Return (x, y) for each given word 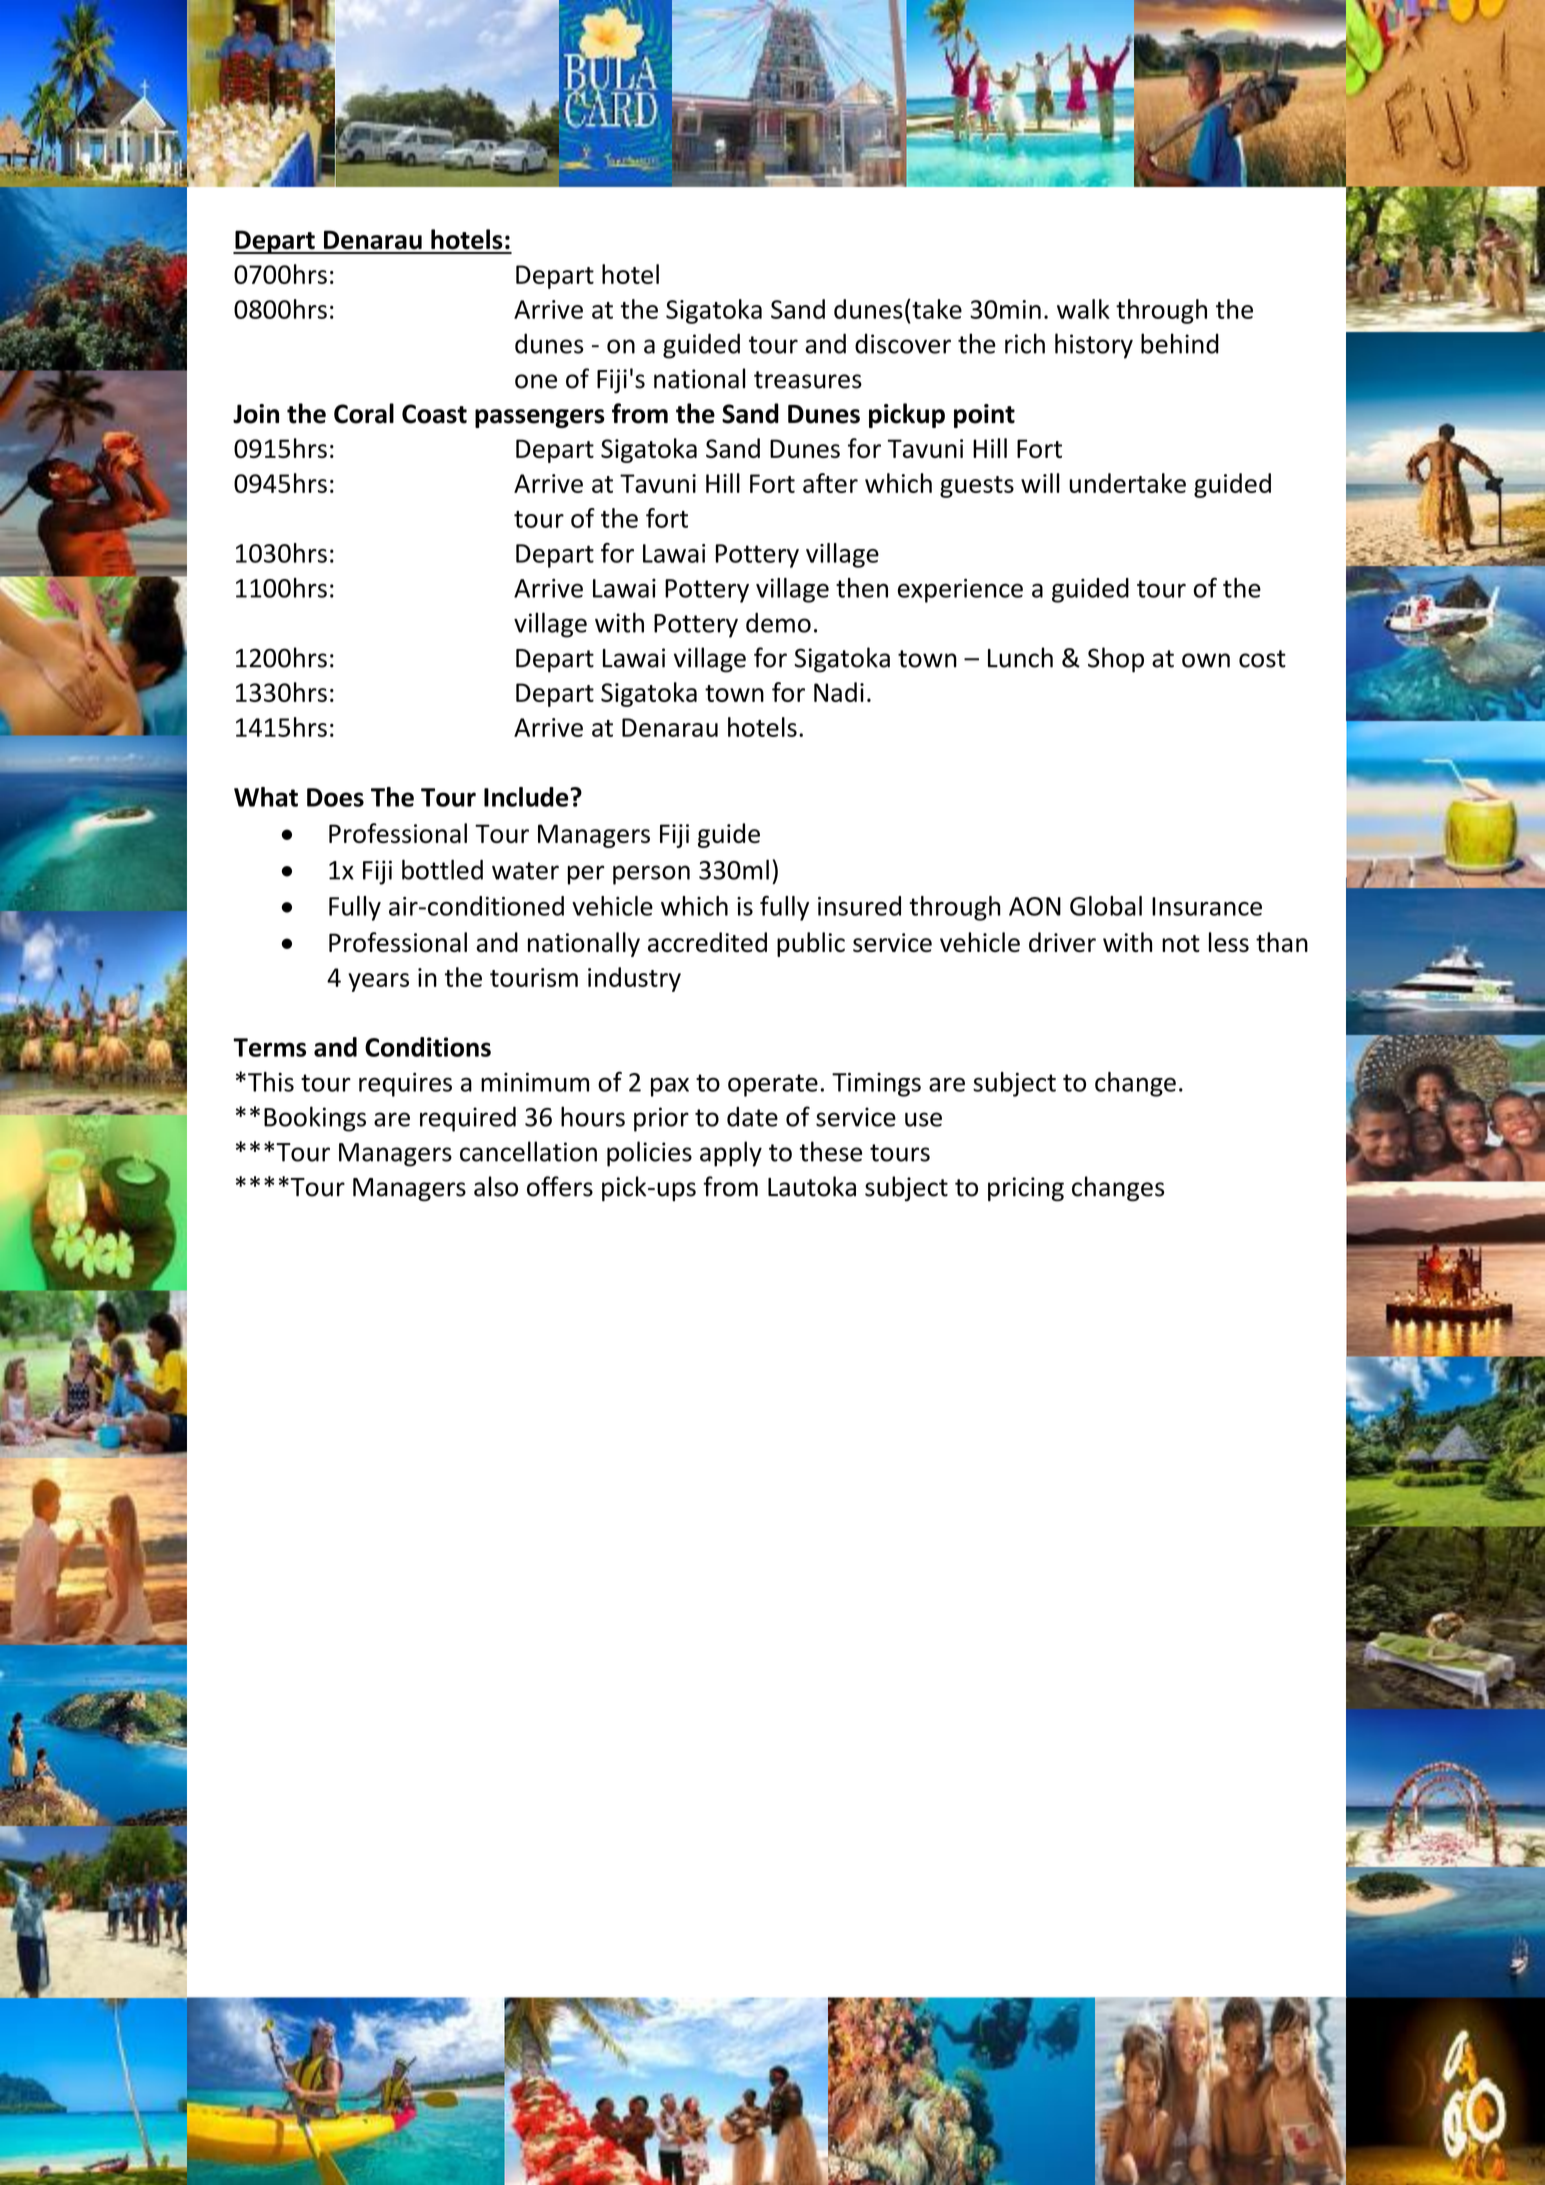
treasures (808, 380)
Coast (434, 414)
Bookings (315, 1119)
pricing (1026, 1189)
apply (731, 1154)
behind (1180, 343)
